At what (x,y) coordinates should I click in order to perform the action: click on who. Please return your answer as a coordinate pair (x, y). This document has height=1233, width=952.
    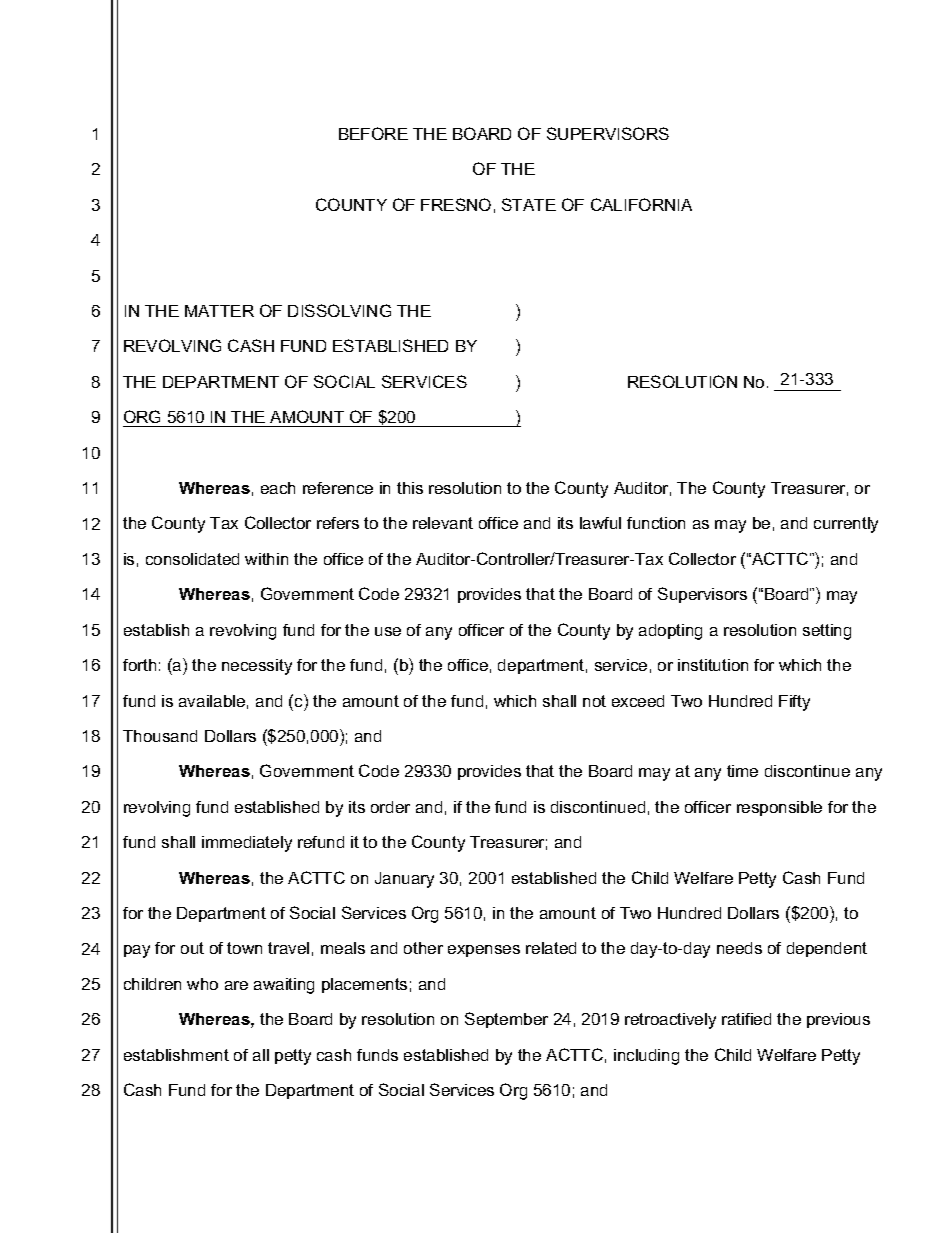
    Looking at the image, I should click on (202, 984).
